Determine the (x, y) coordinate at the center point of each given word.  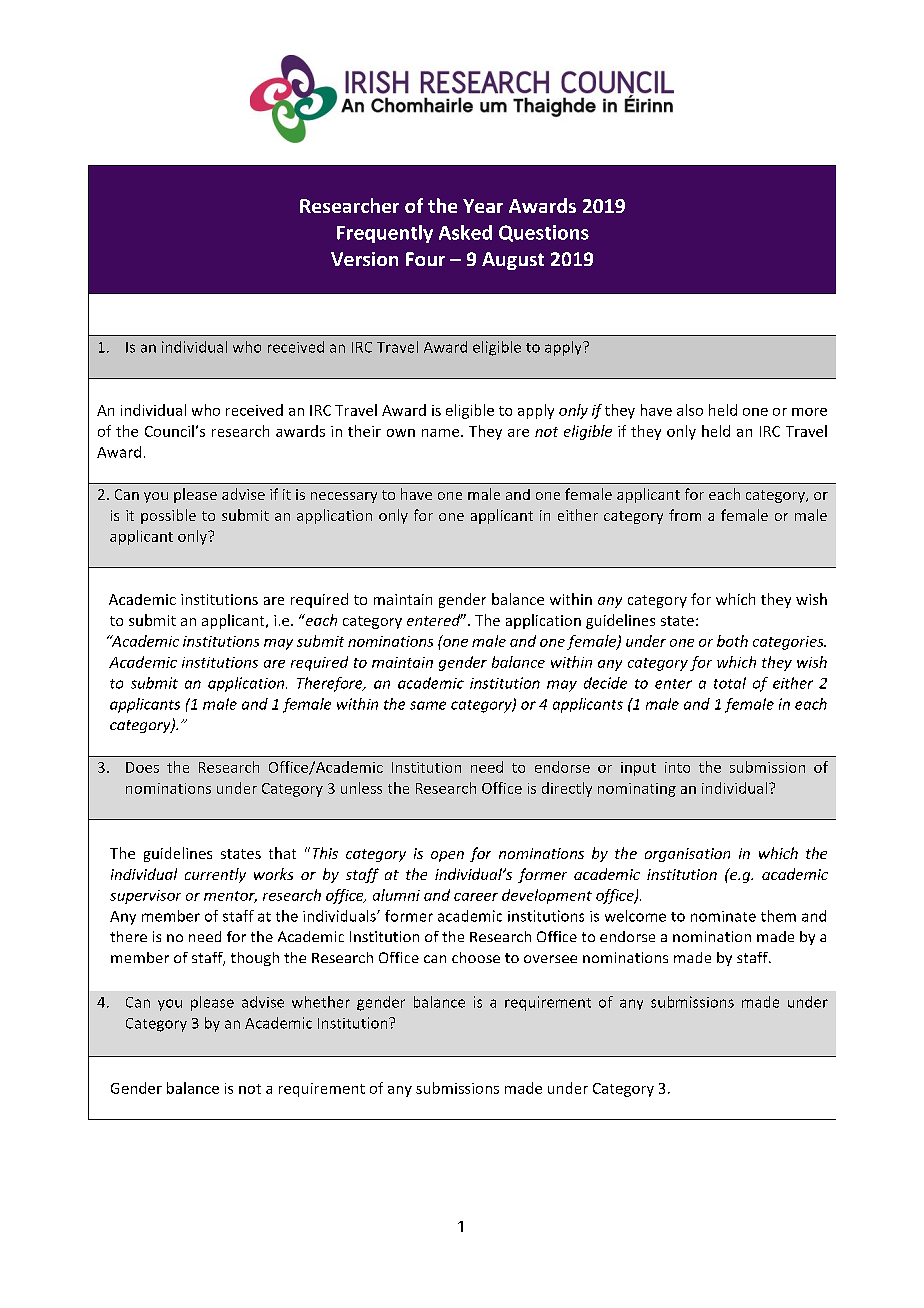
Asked (465, 232)
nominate (723, 916)
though (255, 959)
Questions (544, 233)
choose (476, 957)
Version (364, 259)
